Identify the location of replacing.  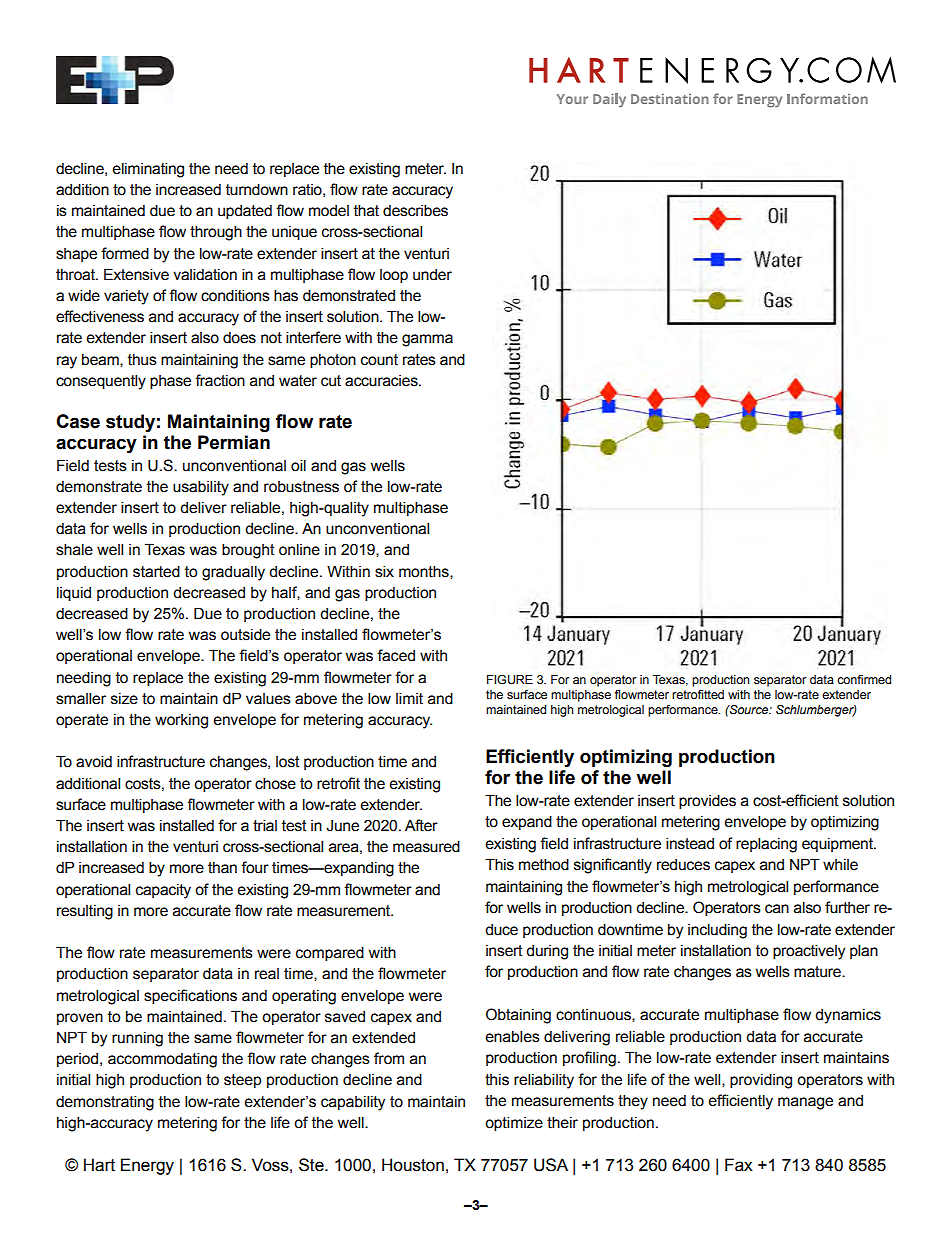
(766, 845).
